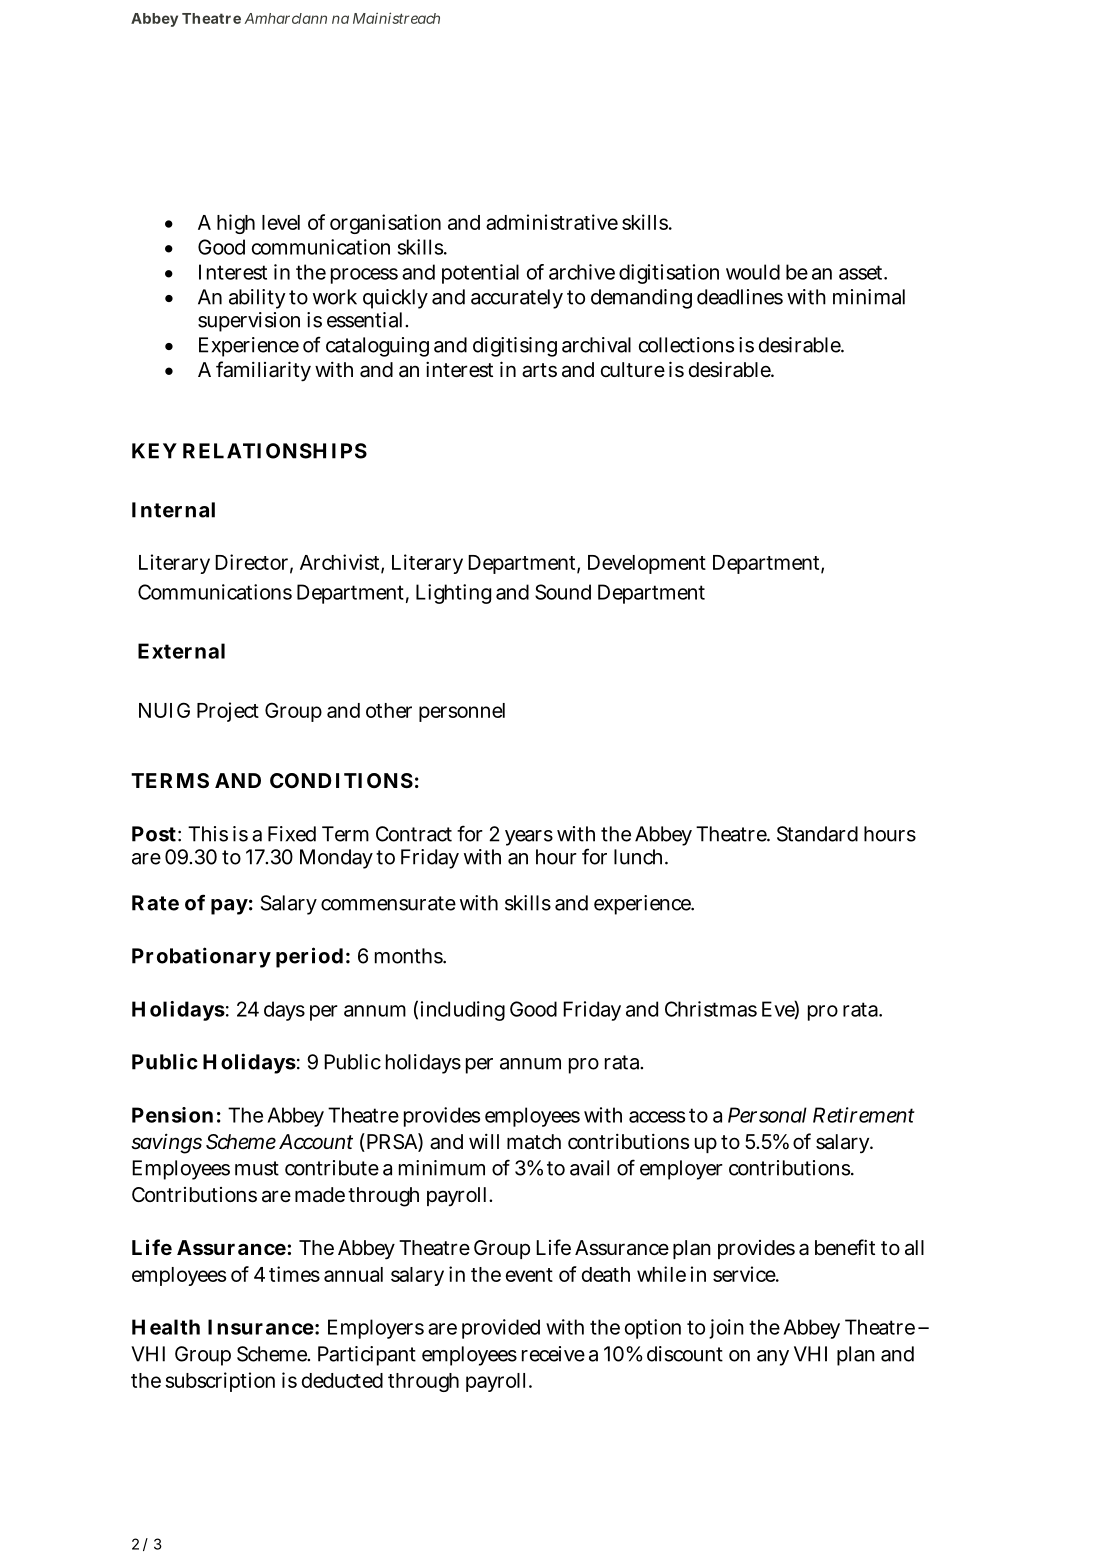 The height and width of the image is (1554, 1098). I want to click on match, so click(534, 1142).
